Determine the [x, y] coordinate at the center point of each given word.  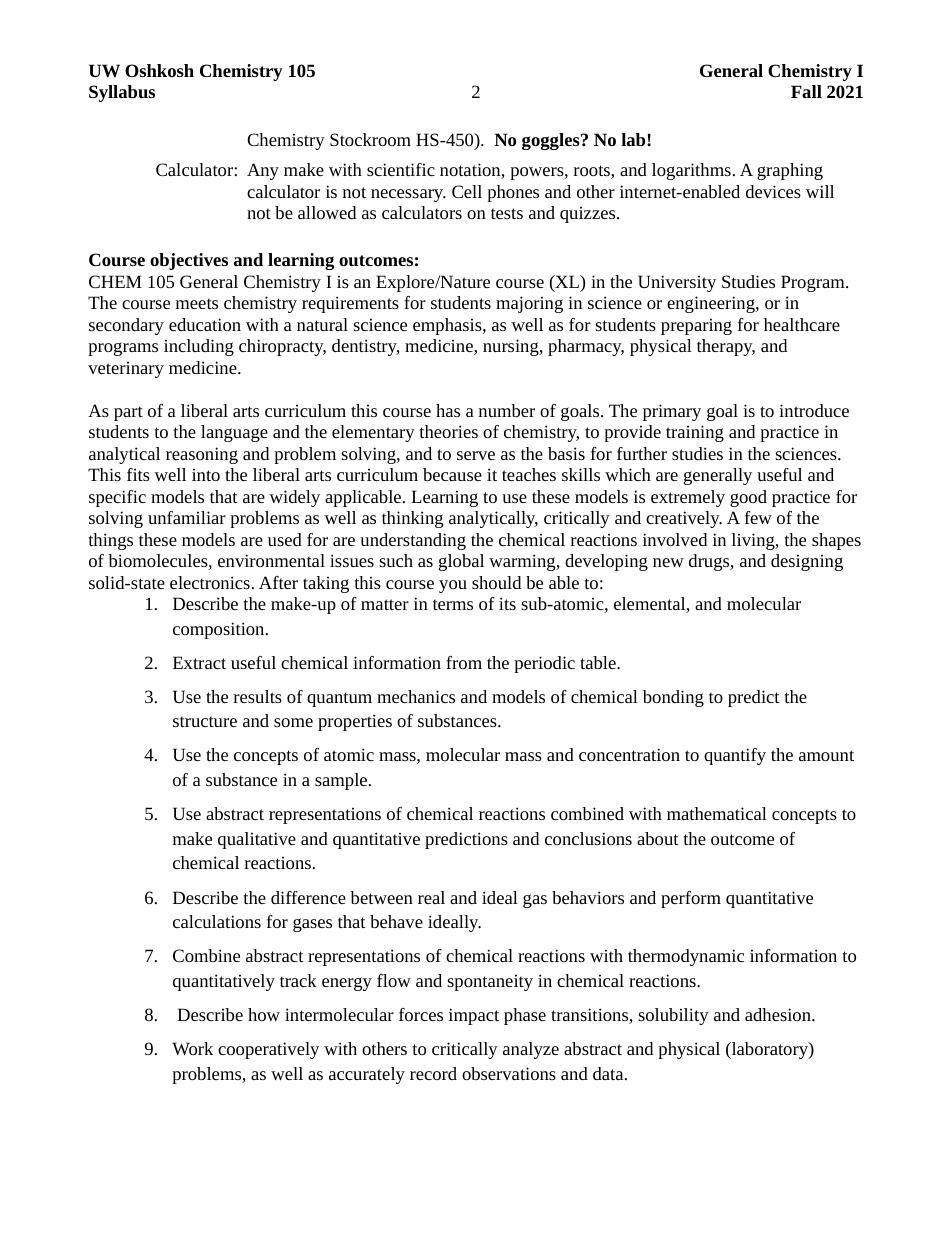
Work [192, 1048]
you [453, 586]
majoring [529, 304]
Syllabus [122, 93]
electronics [210, 582]
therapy [726, 347]
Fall [806, 91]
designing [807, 562]
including [199, 347]
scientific [401, 169]
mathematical [717, 813]
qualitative [257, 840]
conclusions [588, 838]
